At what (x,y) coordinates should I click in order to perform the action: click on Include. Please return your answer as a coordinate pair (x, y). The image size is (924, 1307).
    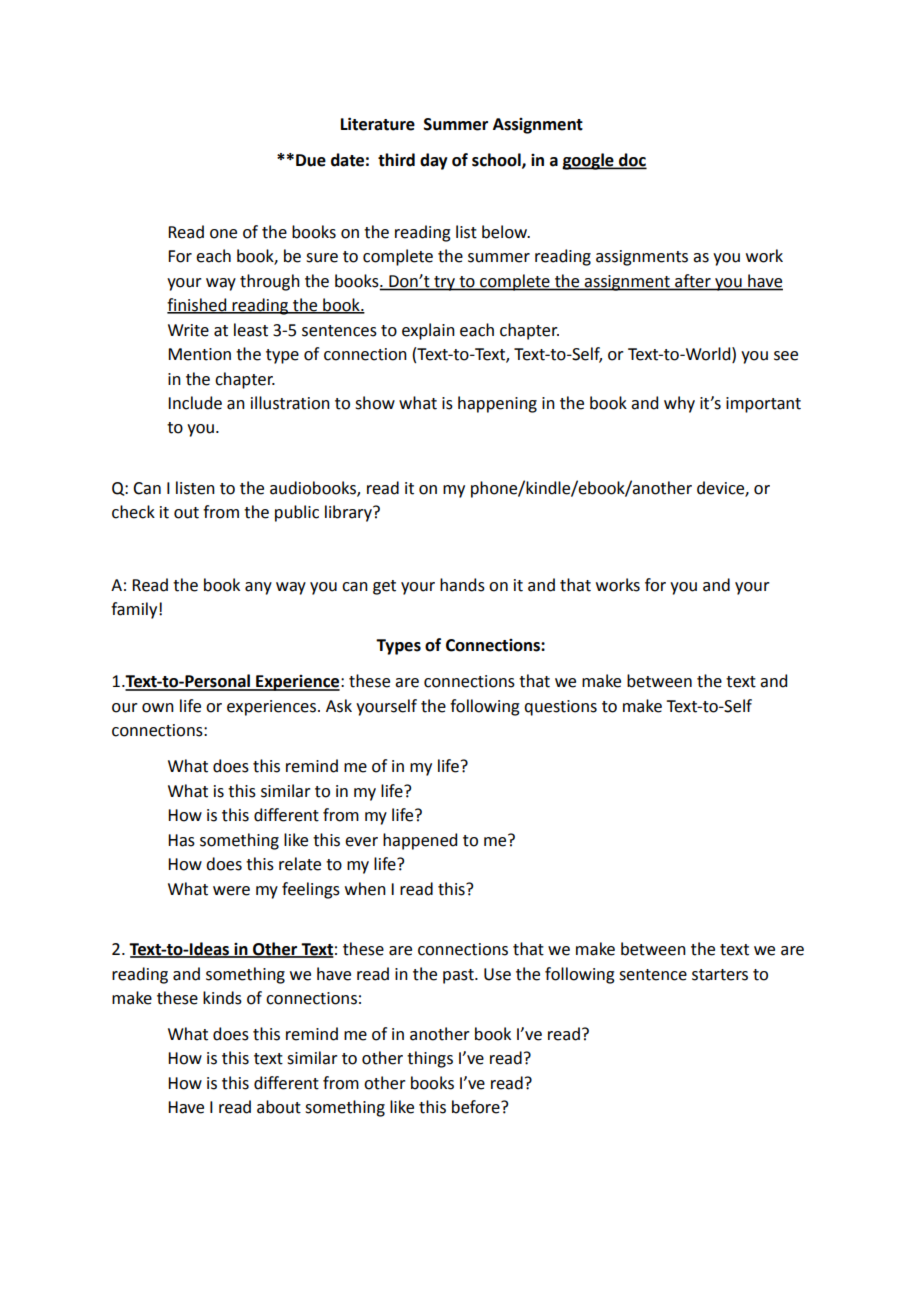
    Looking at the image, I should click on (195, 403).
